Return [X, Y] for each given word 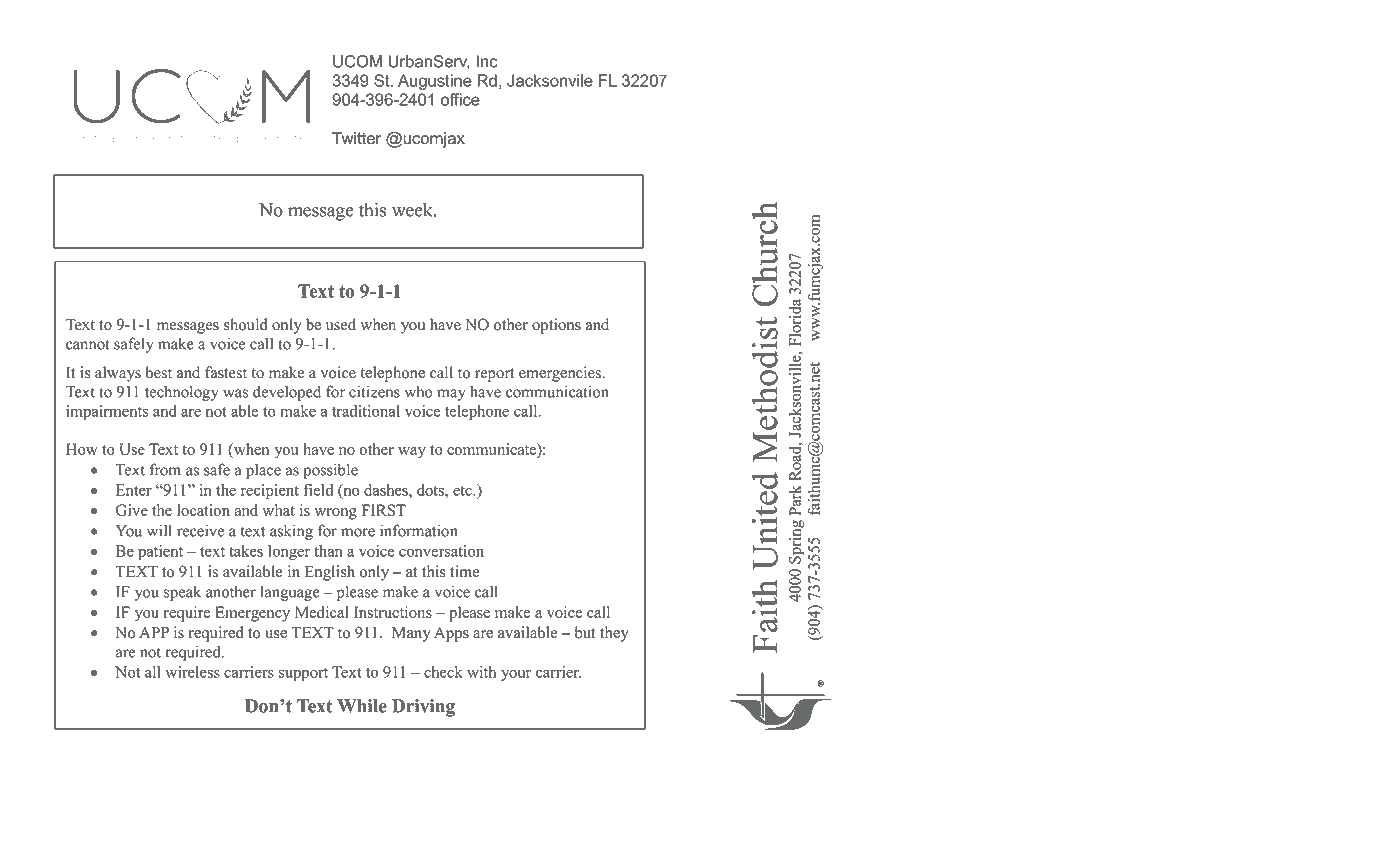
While [362, 706]
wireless [192, 672]
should [246, 324]
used [341, 324]
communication [557, 391]
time [464, 571]
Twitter [356, 138]
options [556, 326]
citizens [374, 391]
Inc [487, 61]
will [159, 530]
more [358, 532]
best [158, 372]
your [516, 675]
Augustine [435, 82]
